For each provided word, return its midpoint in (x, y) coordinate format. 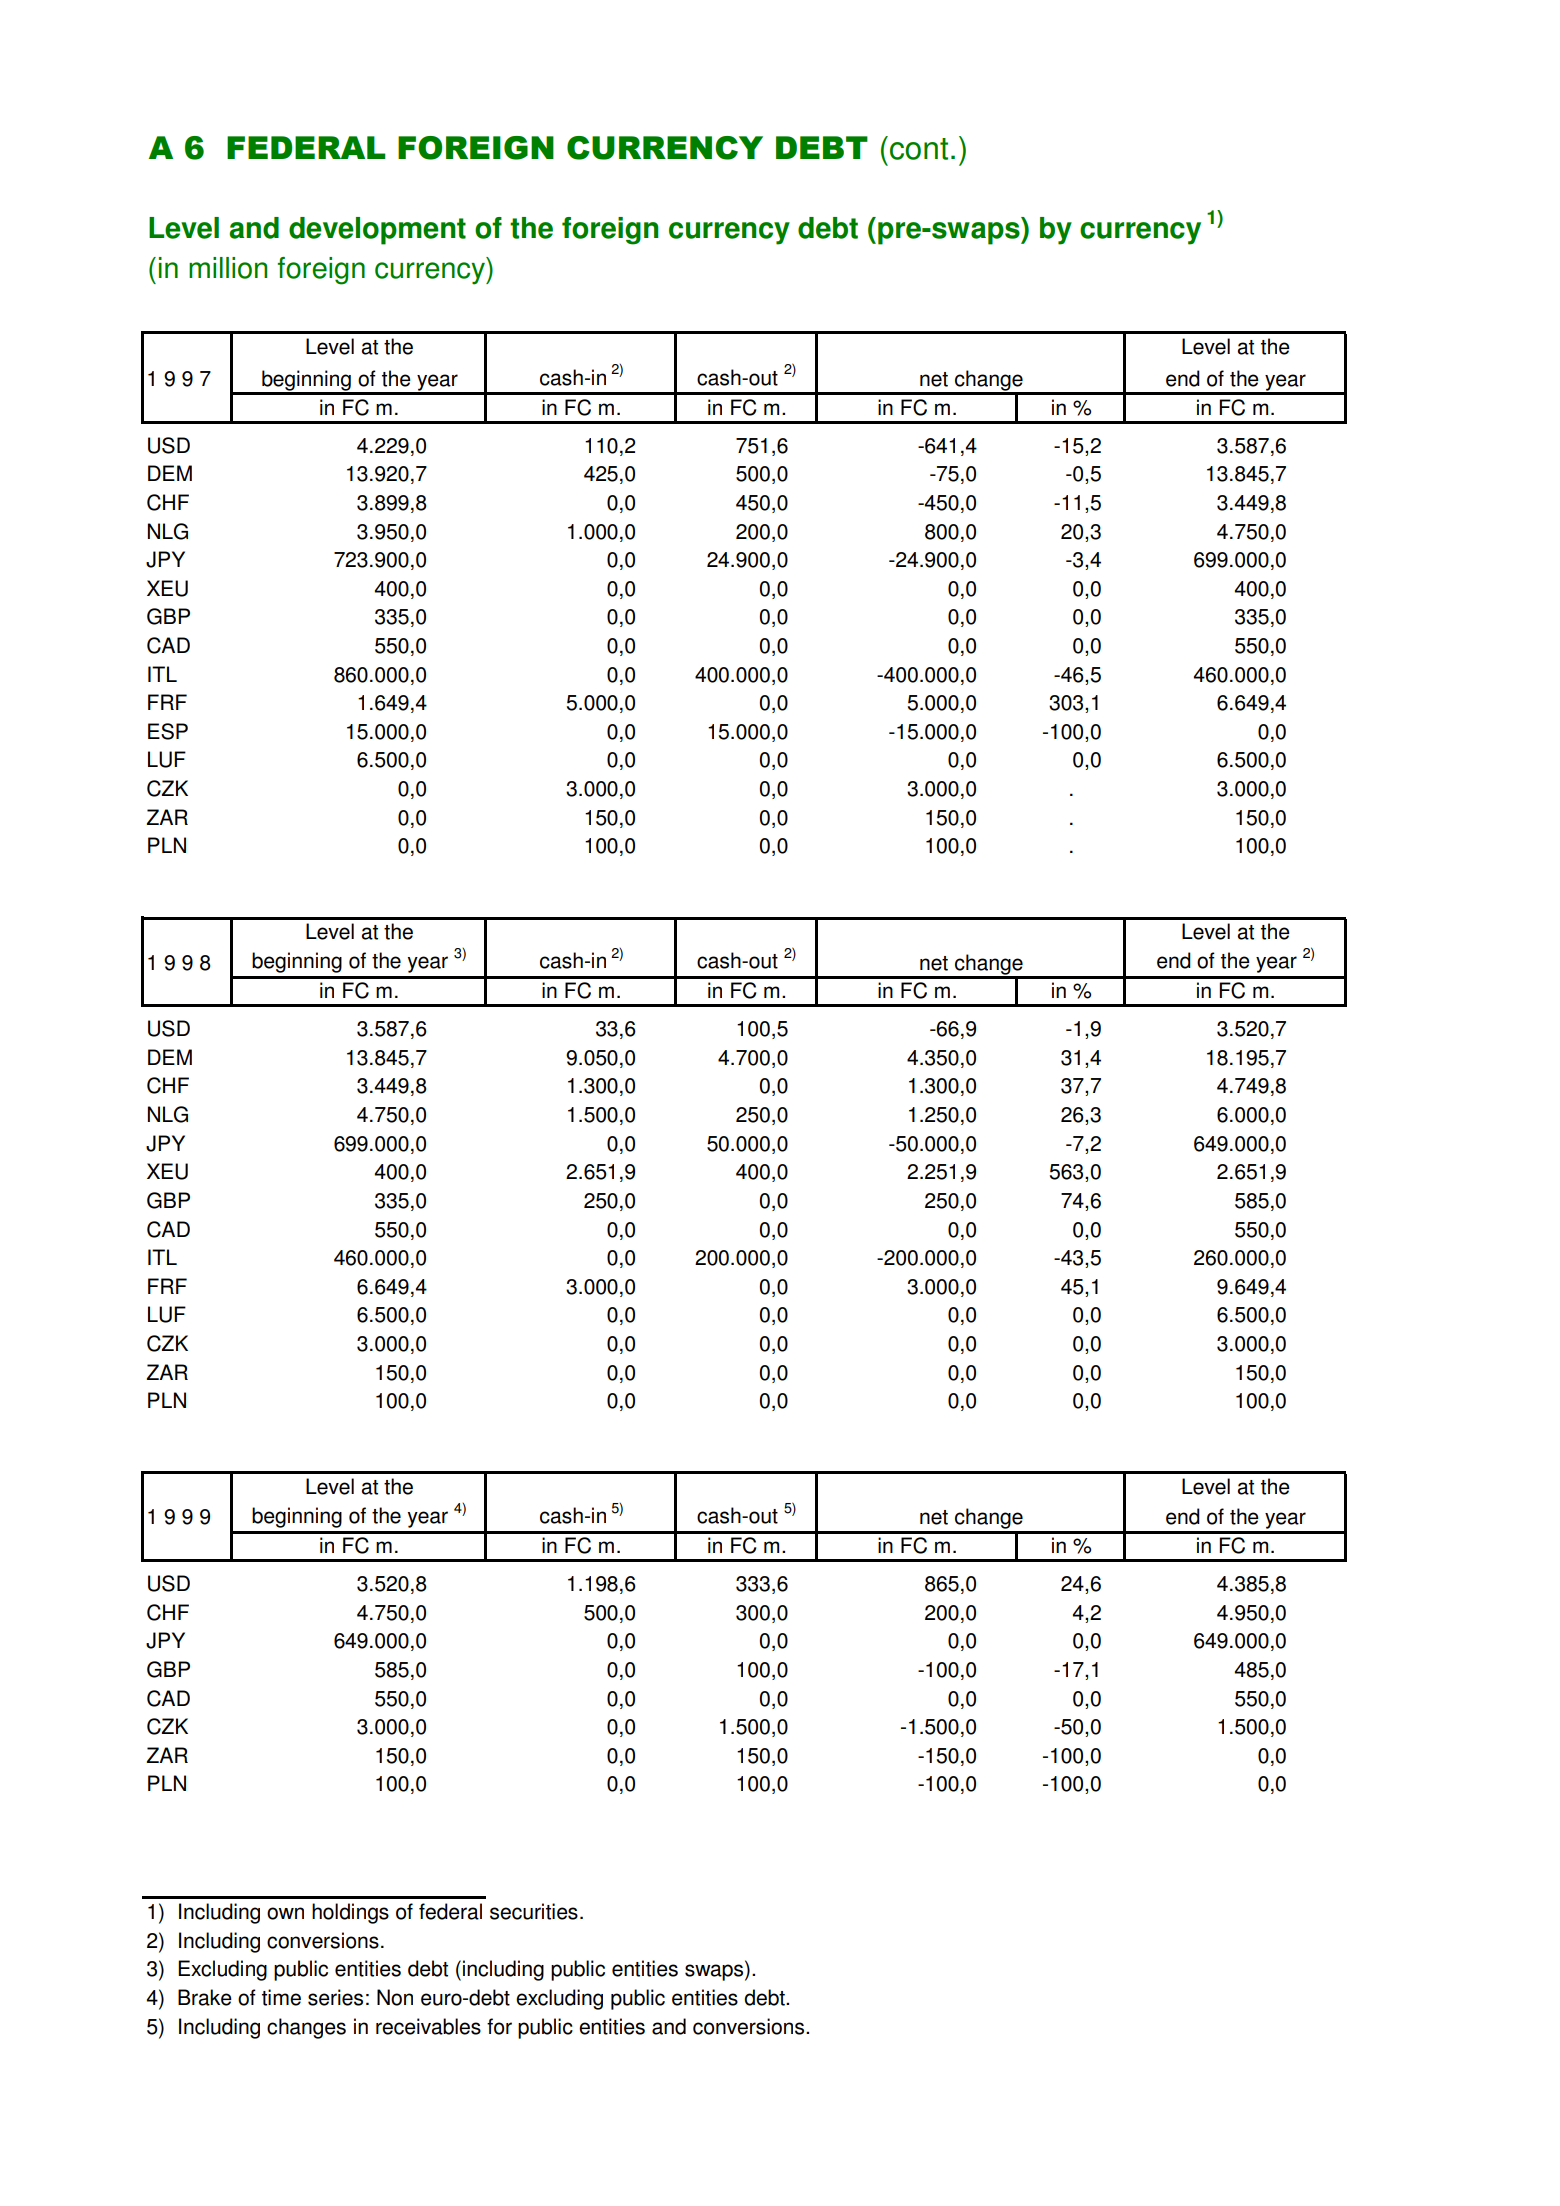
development (377, 231)
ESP (168, 731)
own (285, 1913)
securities (534, 1911)
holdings (350, 1913)
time (281, 1997)
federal (450, 1911)
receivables (428, 2026)
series (335, 1997)
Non (395, 1997)
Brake (205, 1997)
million (228, 268)
